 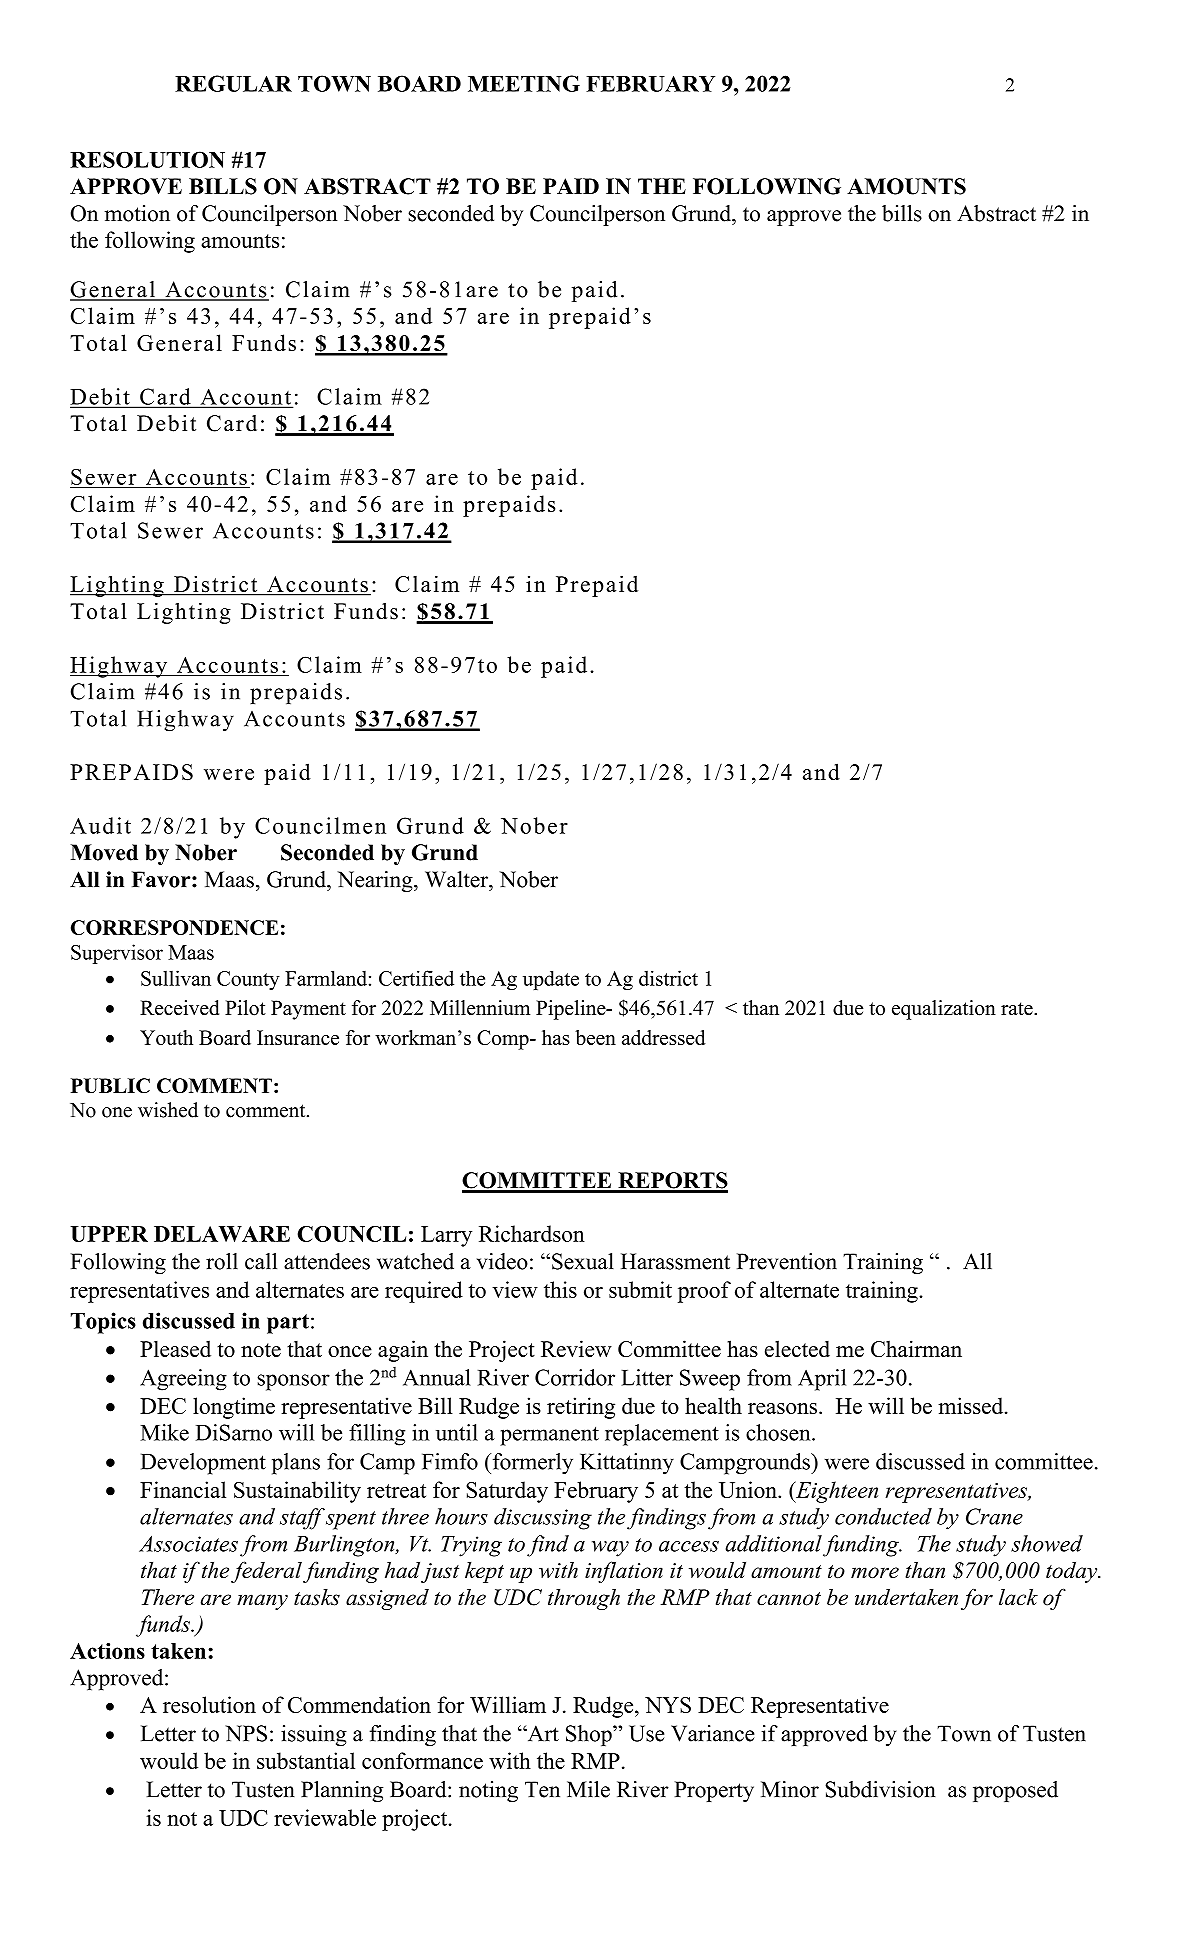 I want to click on motion, so click(x=137, y=213).
